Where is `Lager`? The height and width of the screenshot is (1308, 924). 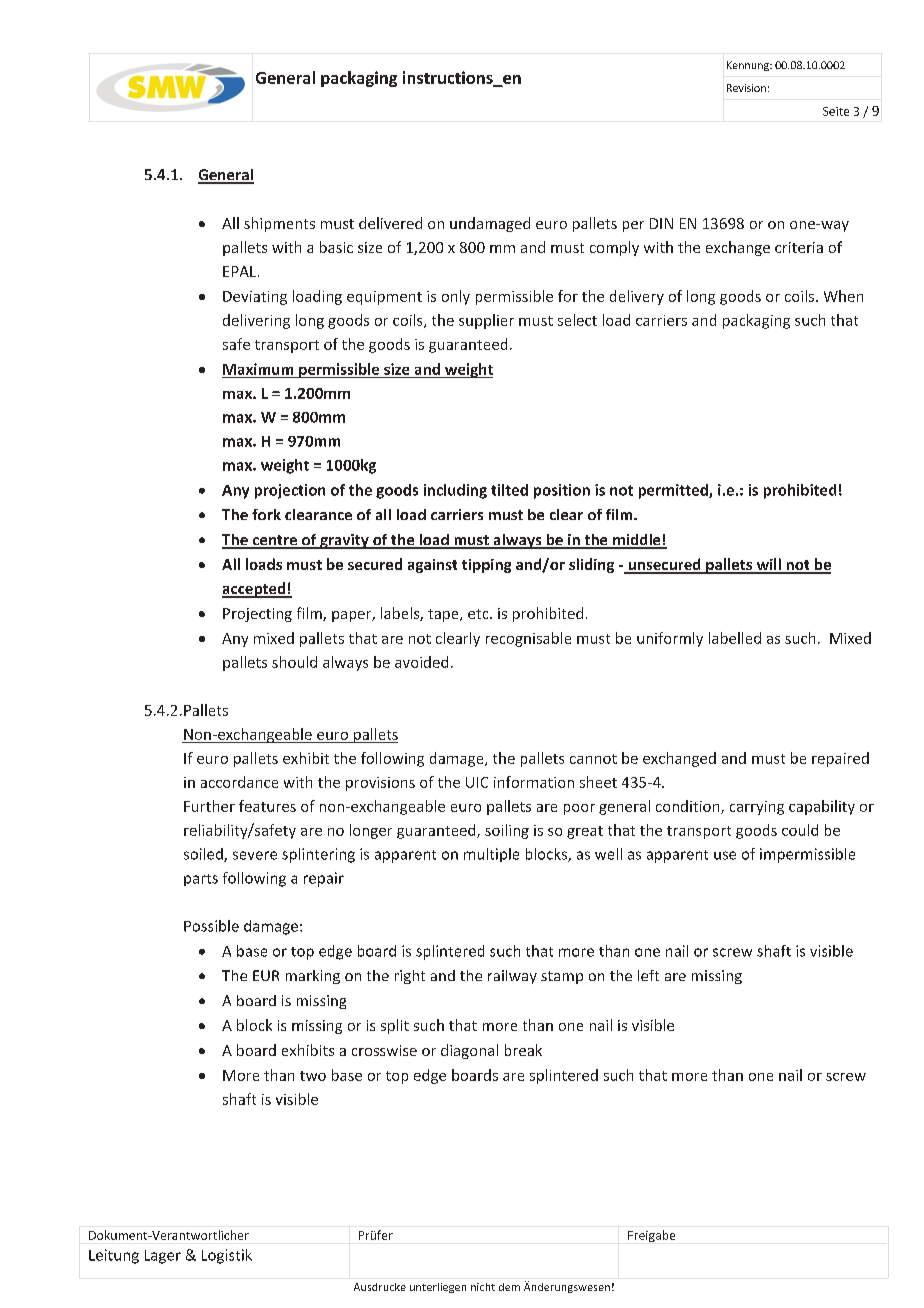 Lager is located at coordinates (163, 1257).
